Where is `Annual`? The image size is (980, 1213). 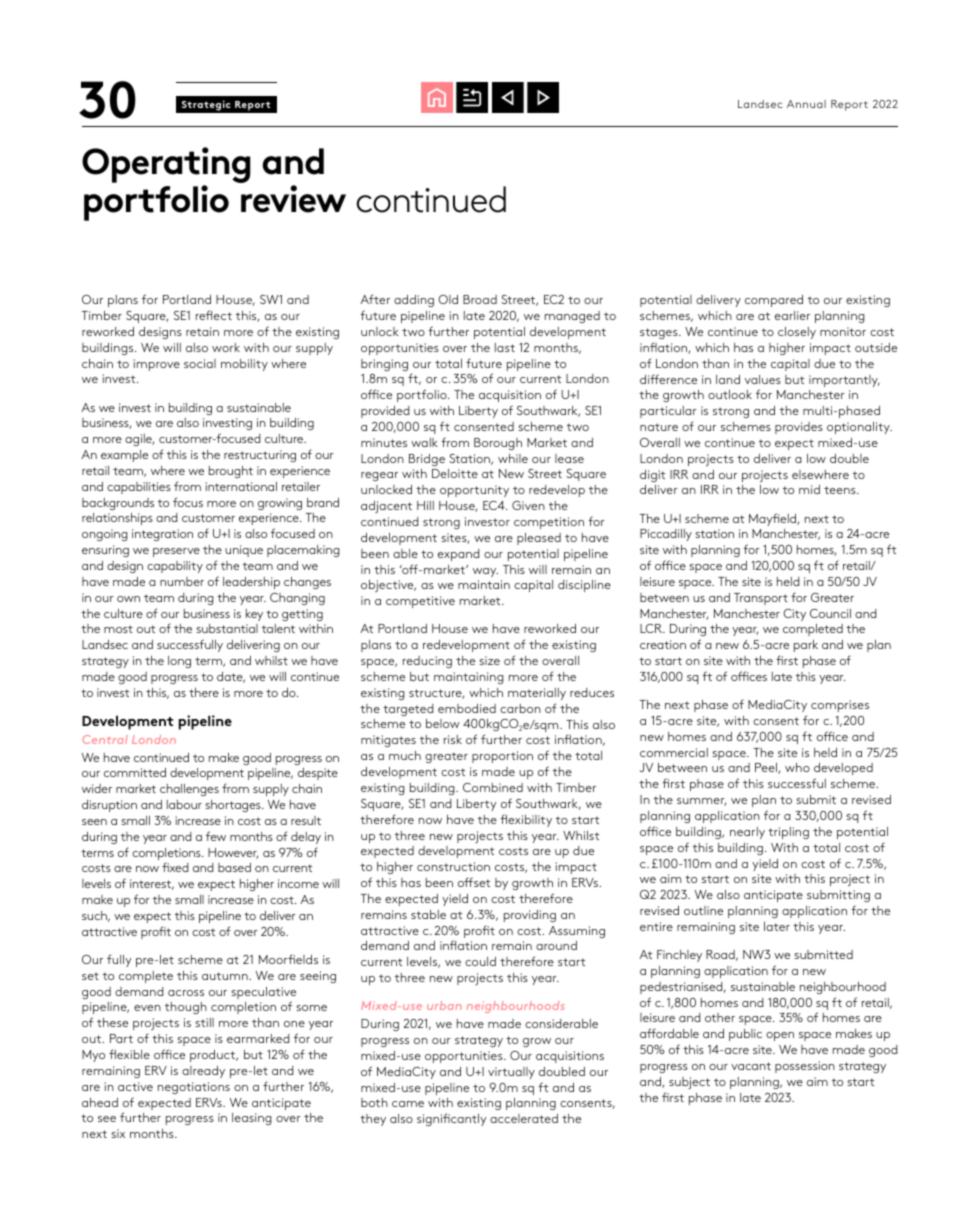 Annual is located at coordinates (806, 104).
